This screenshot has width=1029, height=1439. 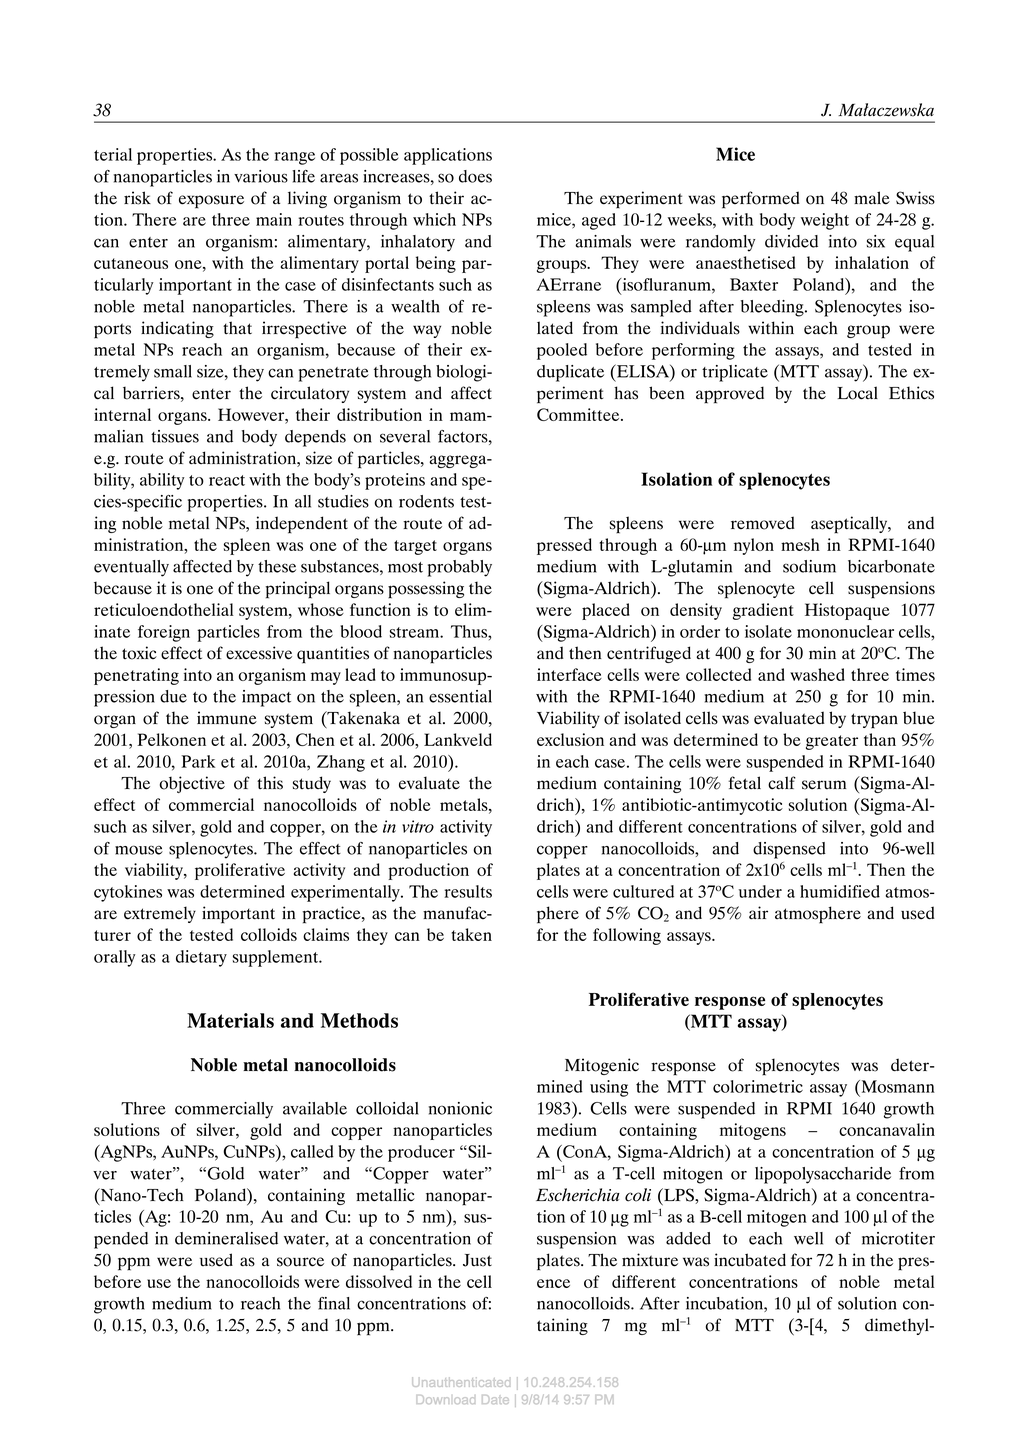 What do you see at coordinates (475, 176) in the screenshot?
I see `does` at bounding box center [475, 176].
